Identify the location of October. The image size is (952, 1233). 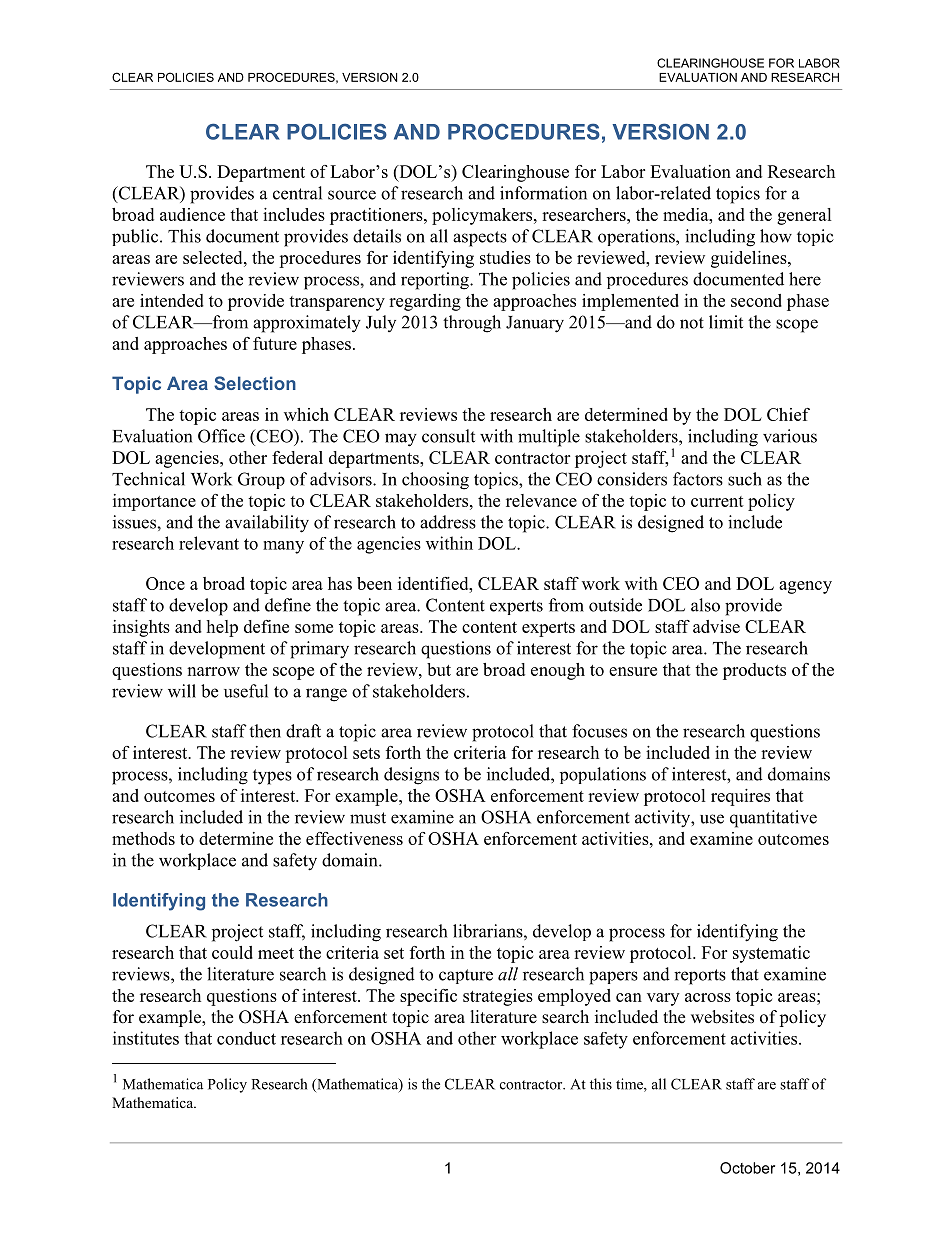
(747, 1168).
